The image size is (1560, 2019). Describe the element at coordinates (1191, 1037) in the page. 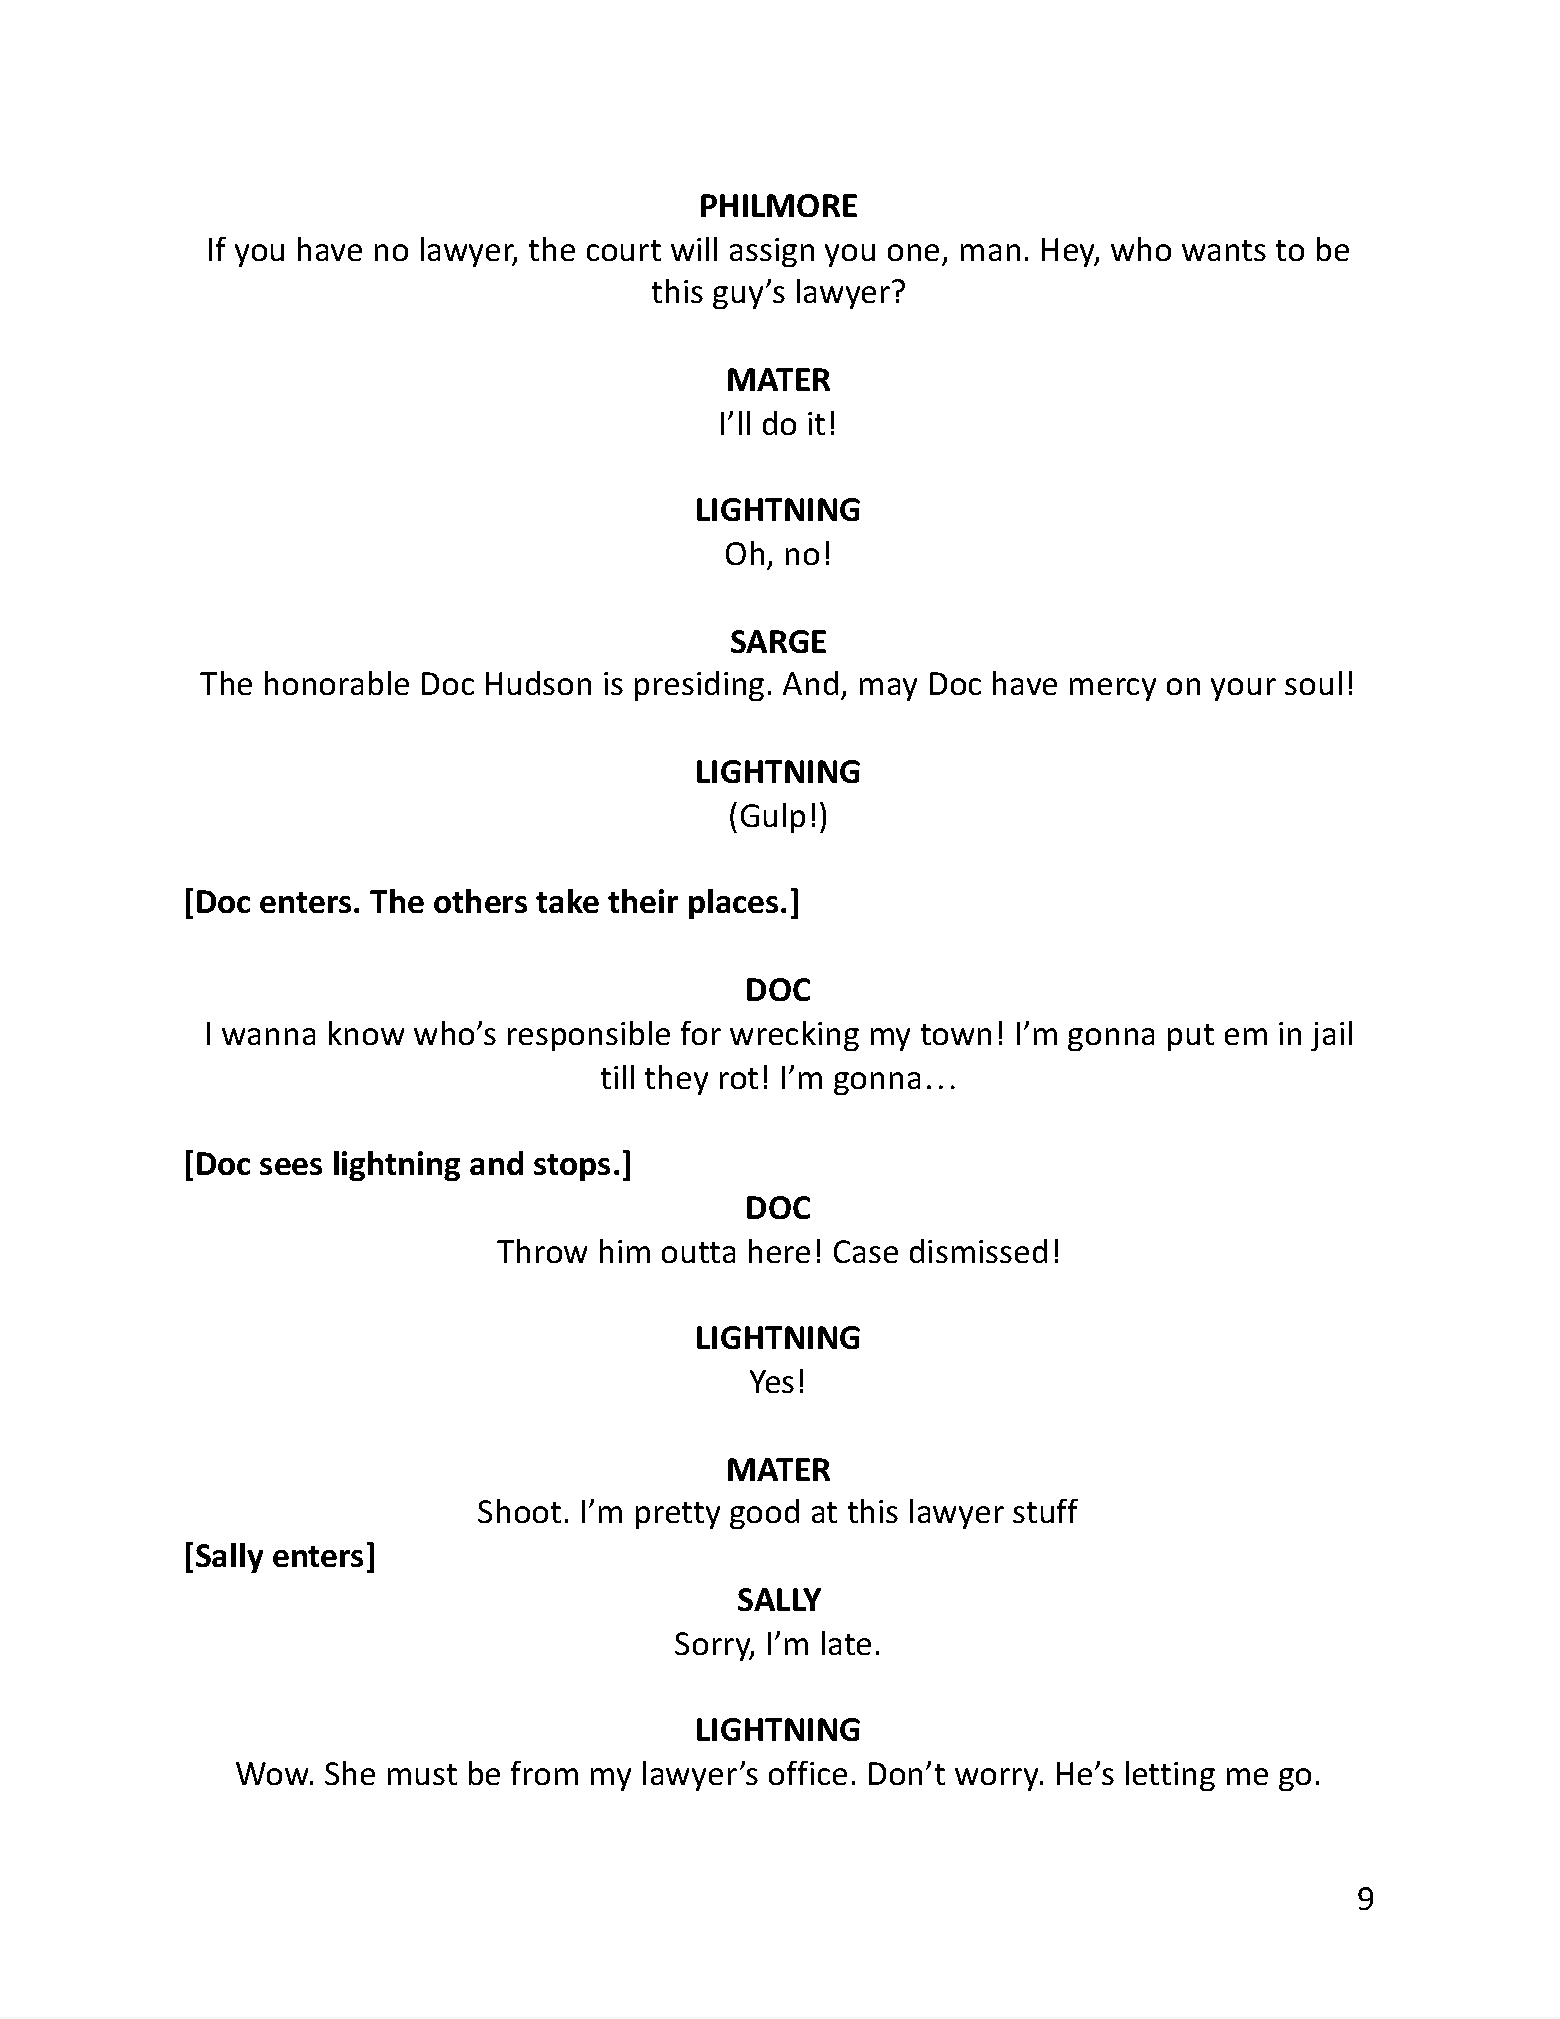

I see `put` at that location.
